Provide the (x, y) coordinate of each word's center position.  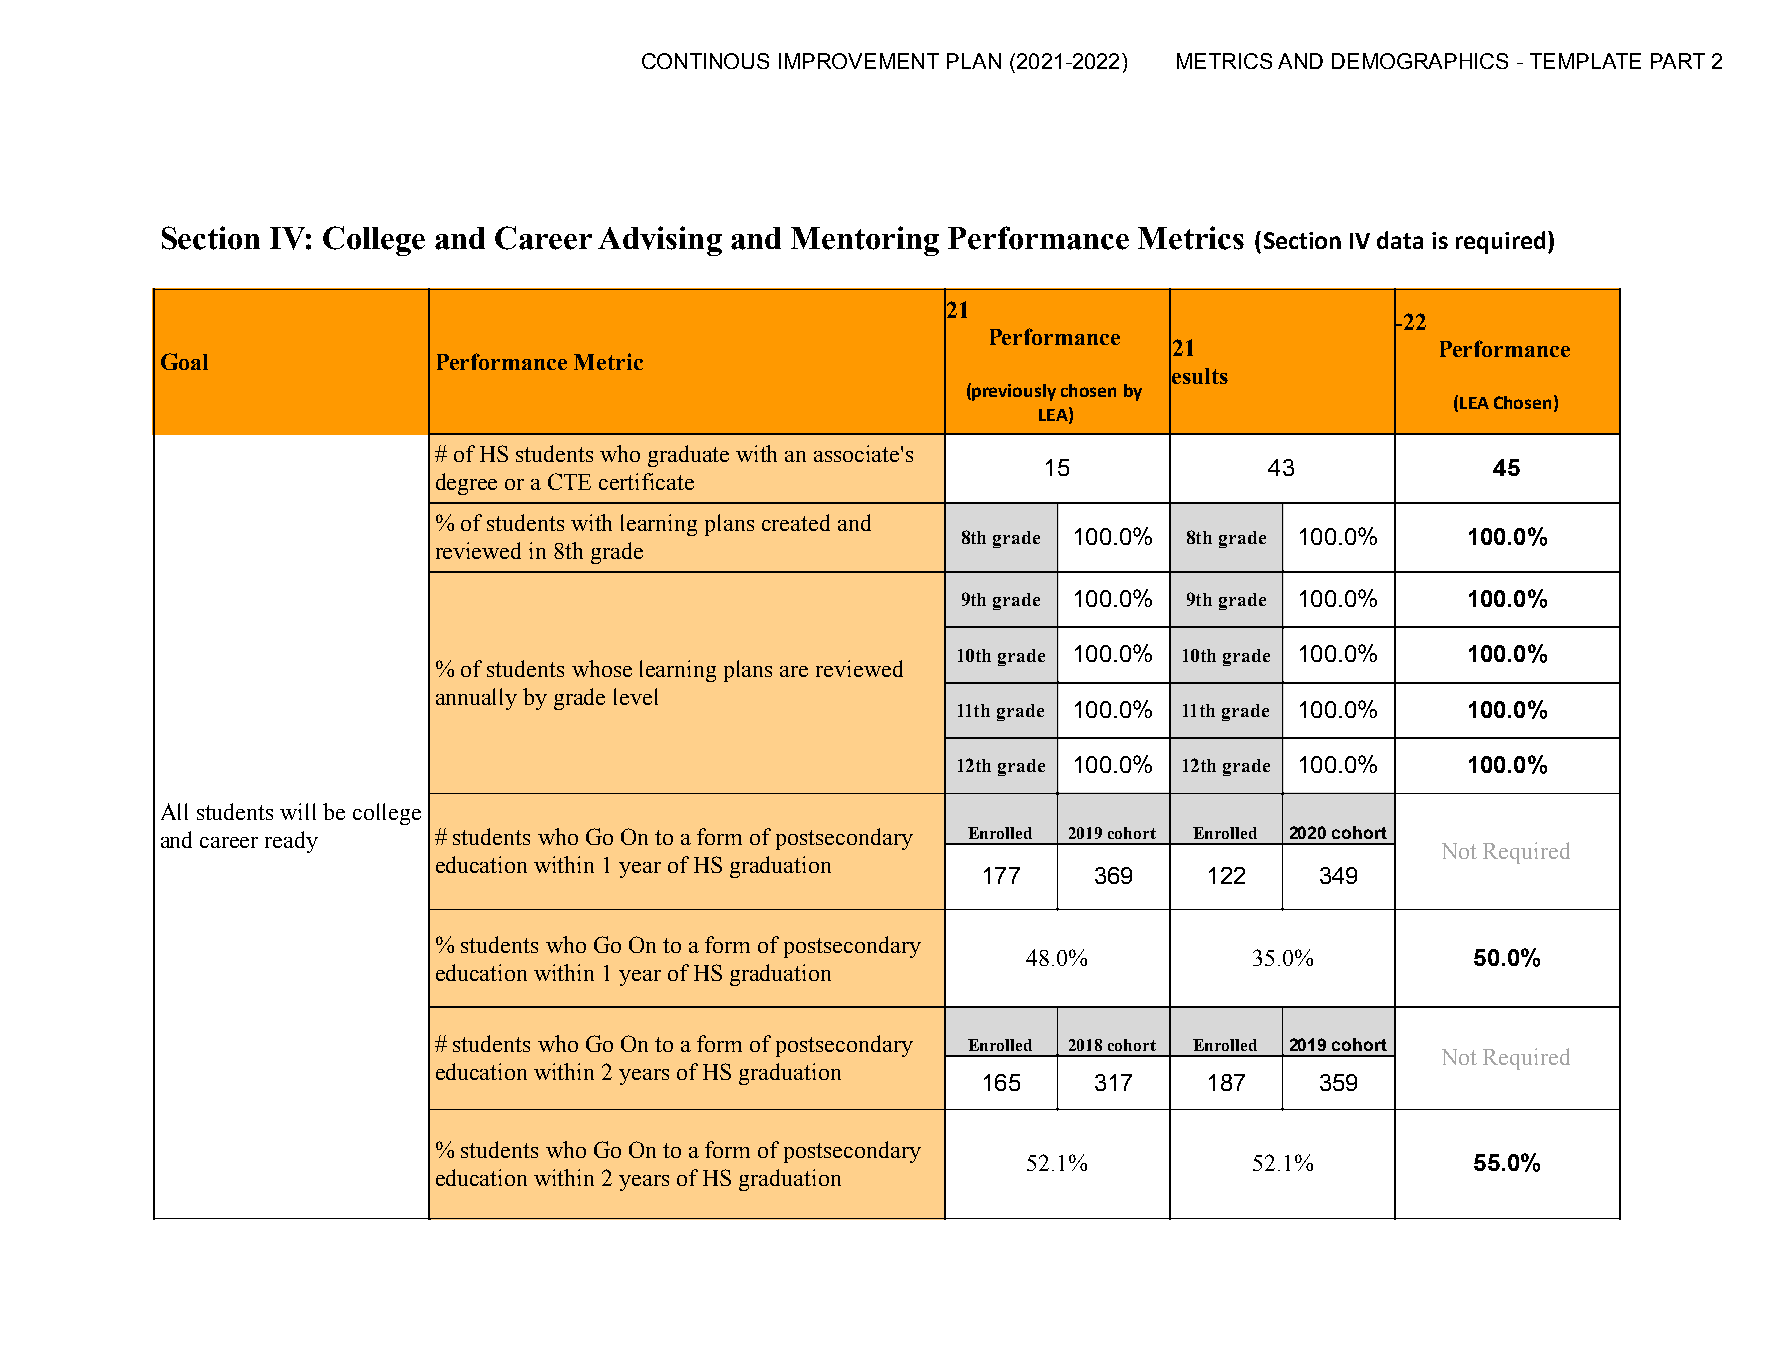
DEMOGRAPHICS (1420, 61)
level (636, 696)
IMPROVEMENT (859, 61)
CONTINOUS (705, 61)
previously (1014, 392)
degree (466, 484)
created (796, 522)
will (298, 811)
